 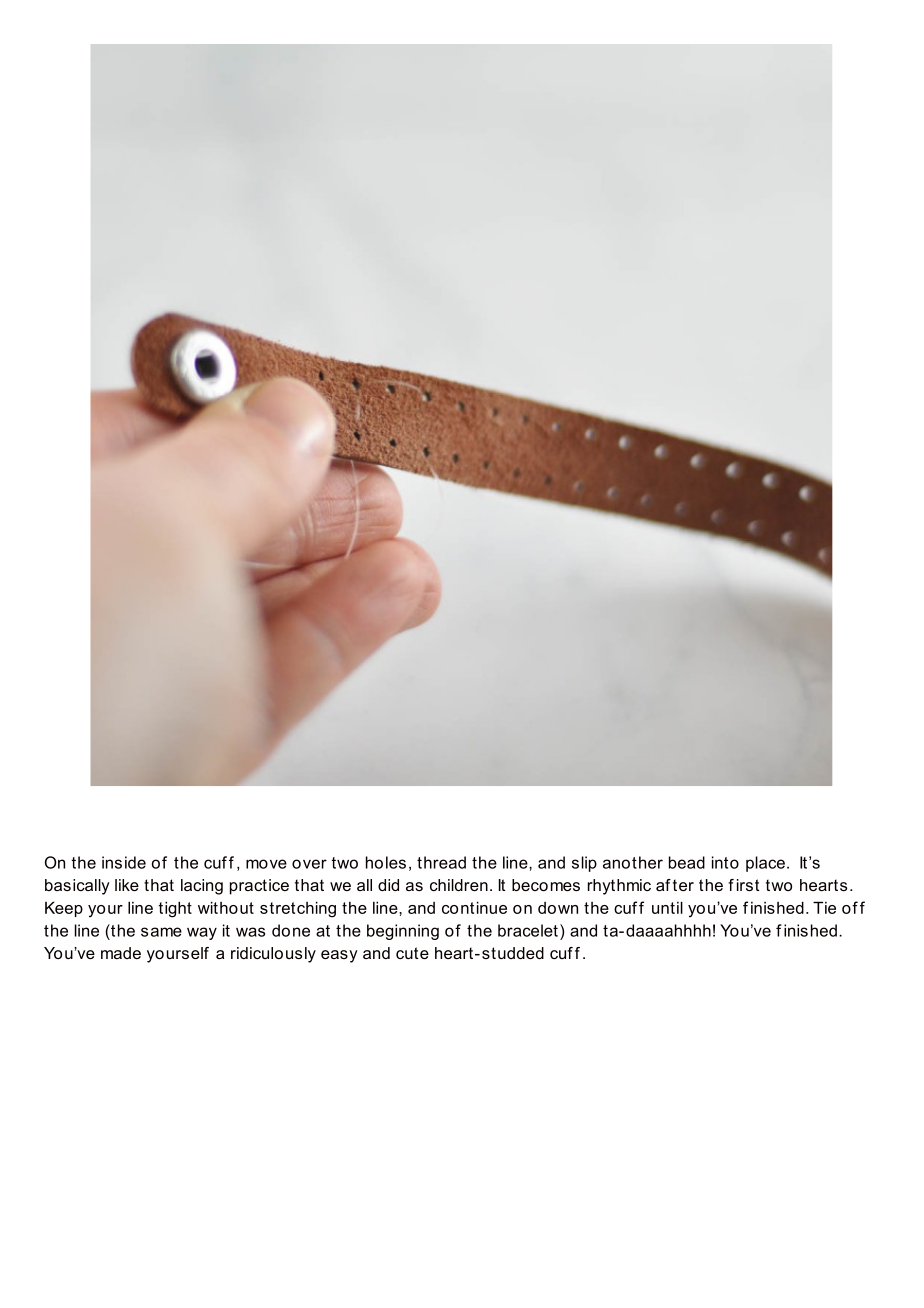 I want to click on made, so click(x=121, y=953).
